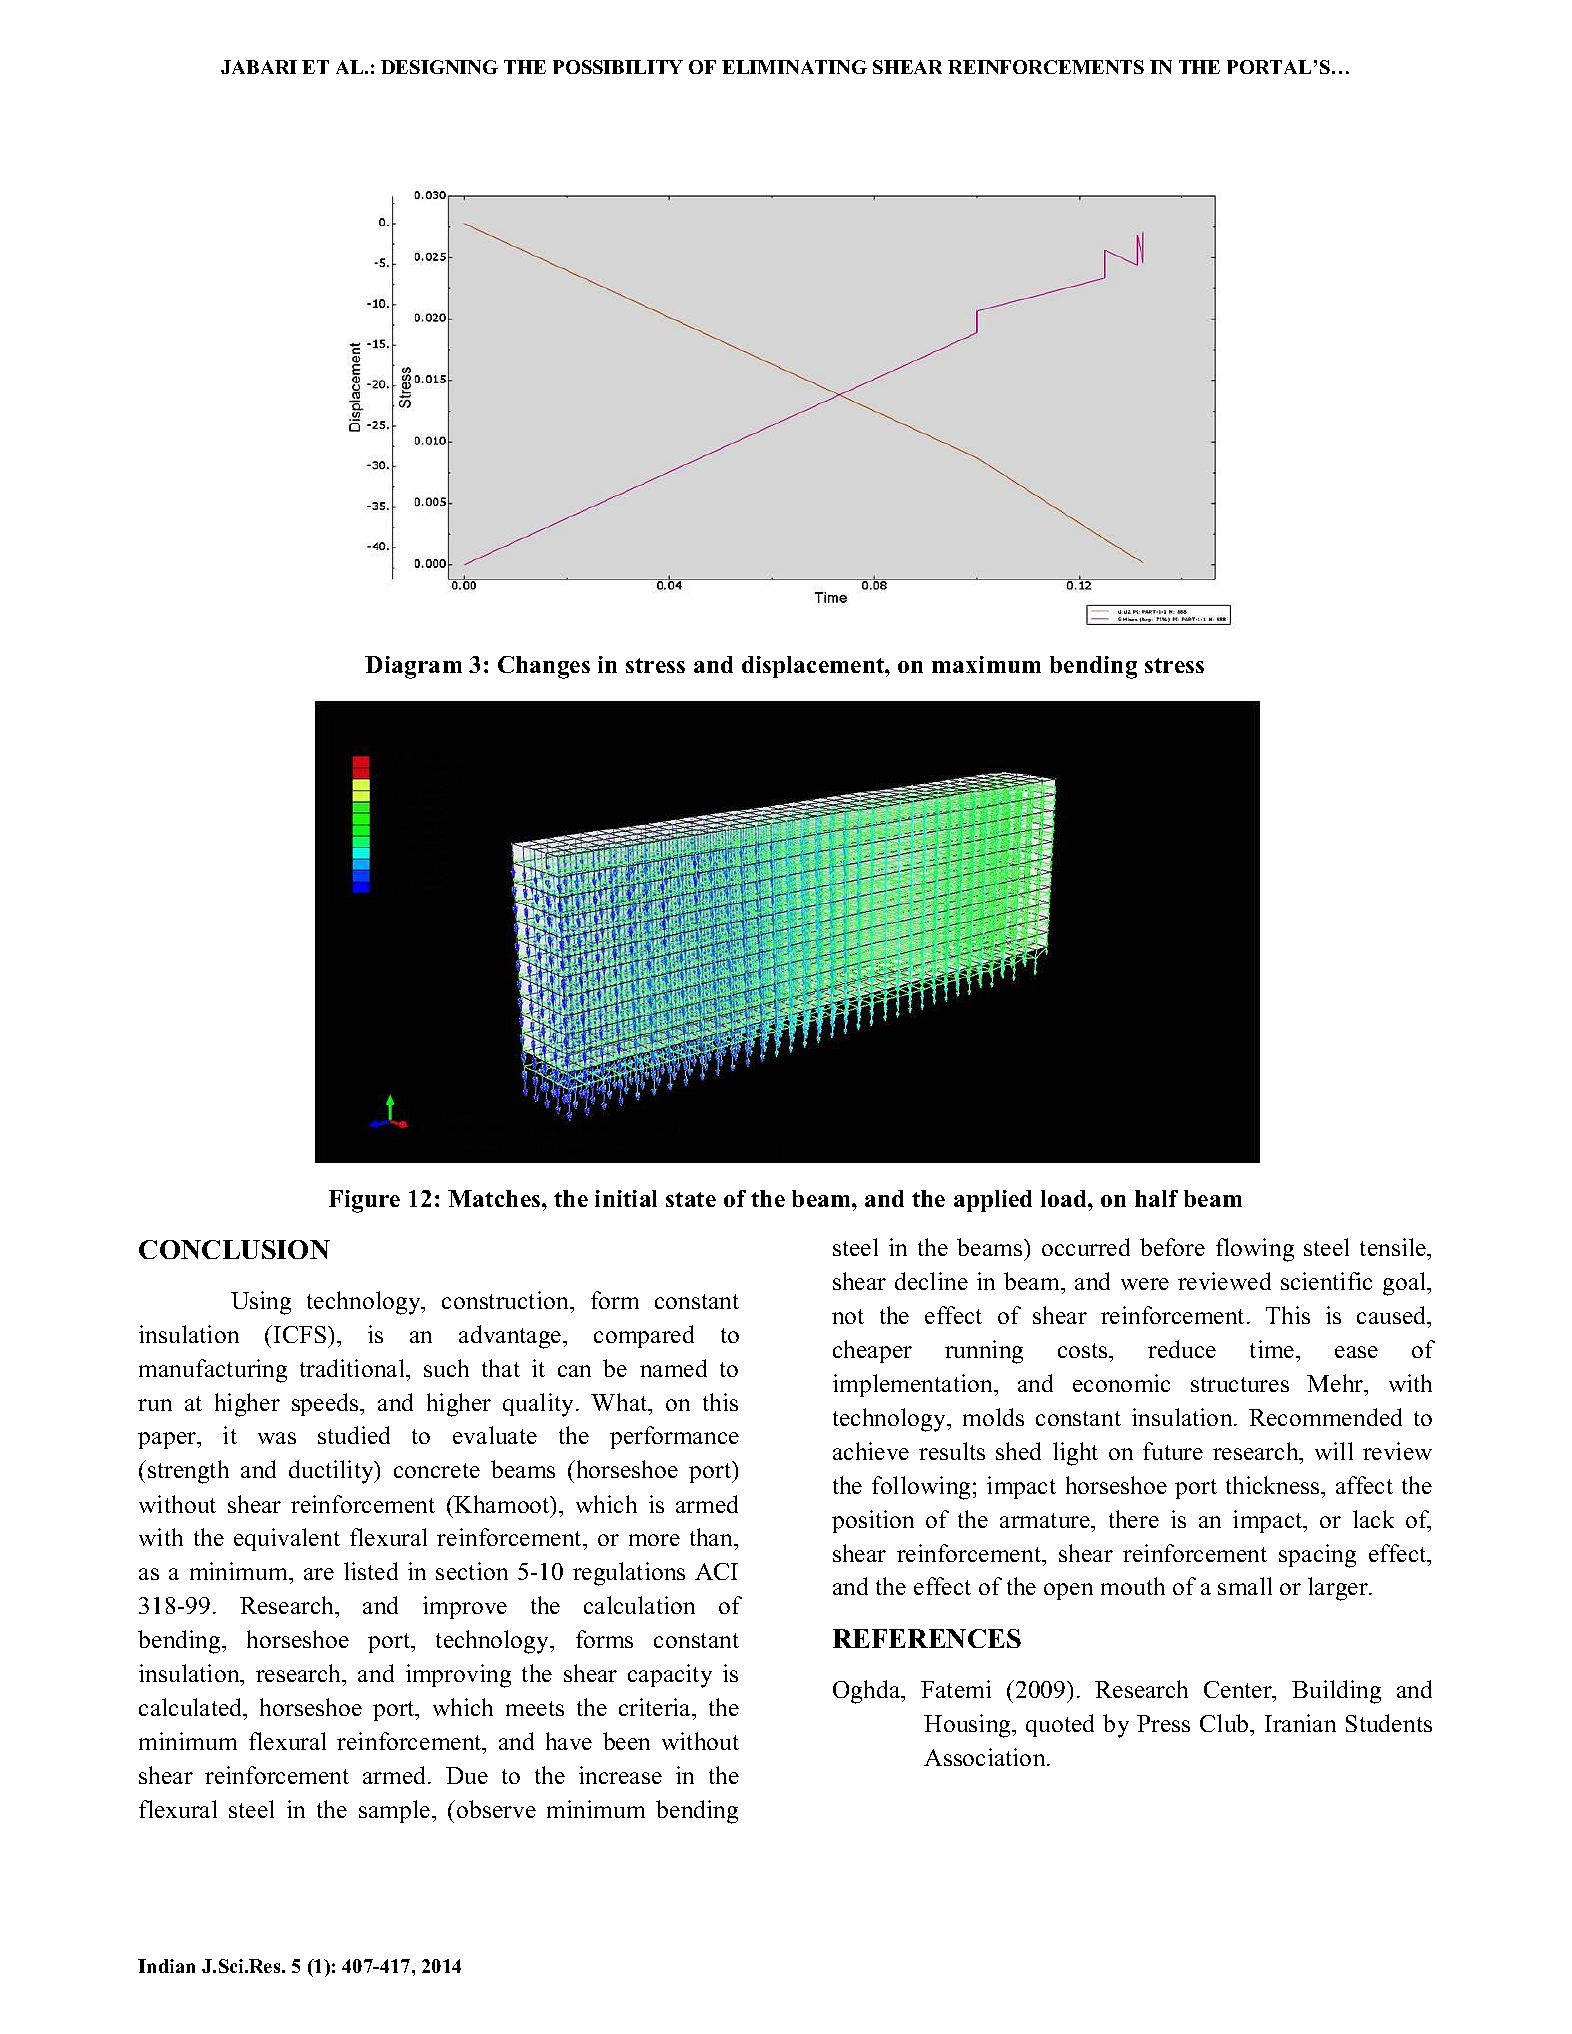  I want to click on been, so click(626, 1741).
